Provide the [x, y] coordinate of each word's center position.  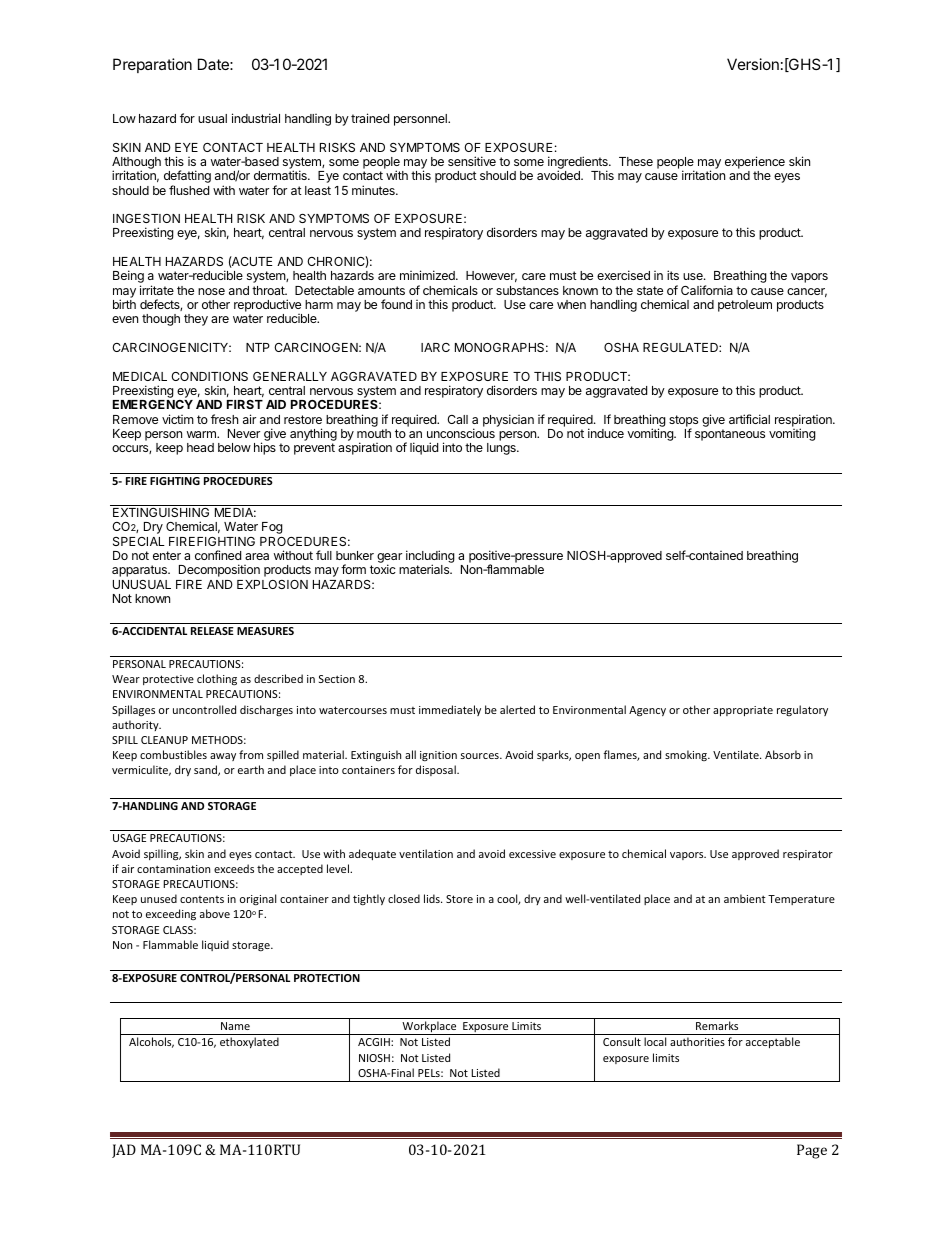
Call [457, 419]
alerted [517, 709]
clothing [217, 679]
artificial [749, 419]
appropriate [743, 711]
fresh [224, 419]
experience [755, 162]
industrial [256, 118]
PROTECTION [327, 978]
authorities [697, 1041]
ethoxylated [249, 1042]
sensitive [472, 161]
